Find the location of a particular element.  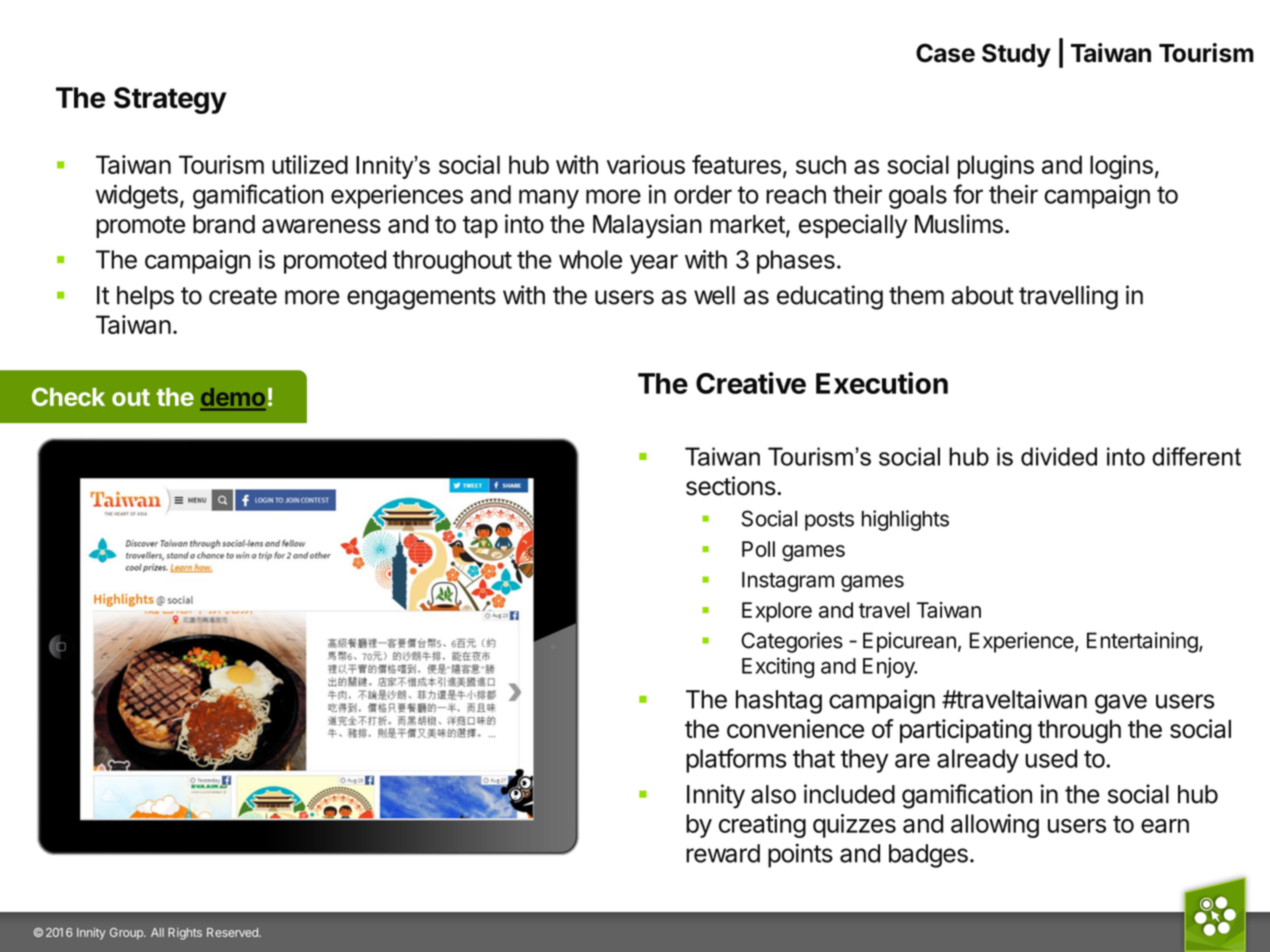

badges is located at coordinates (928, 856).
